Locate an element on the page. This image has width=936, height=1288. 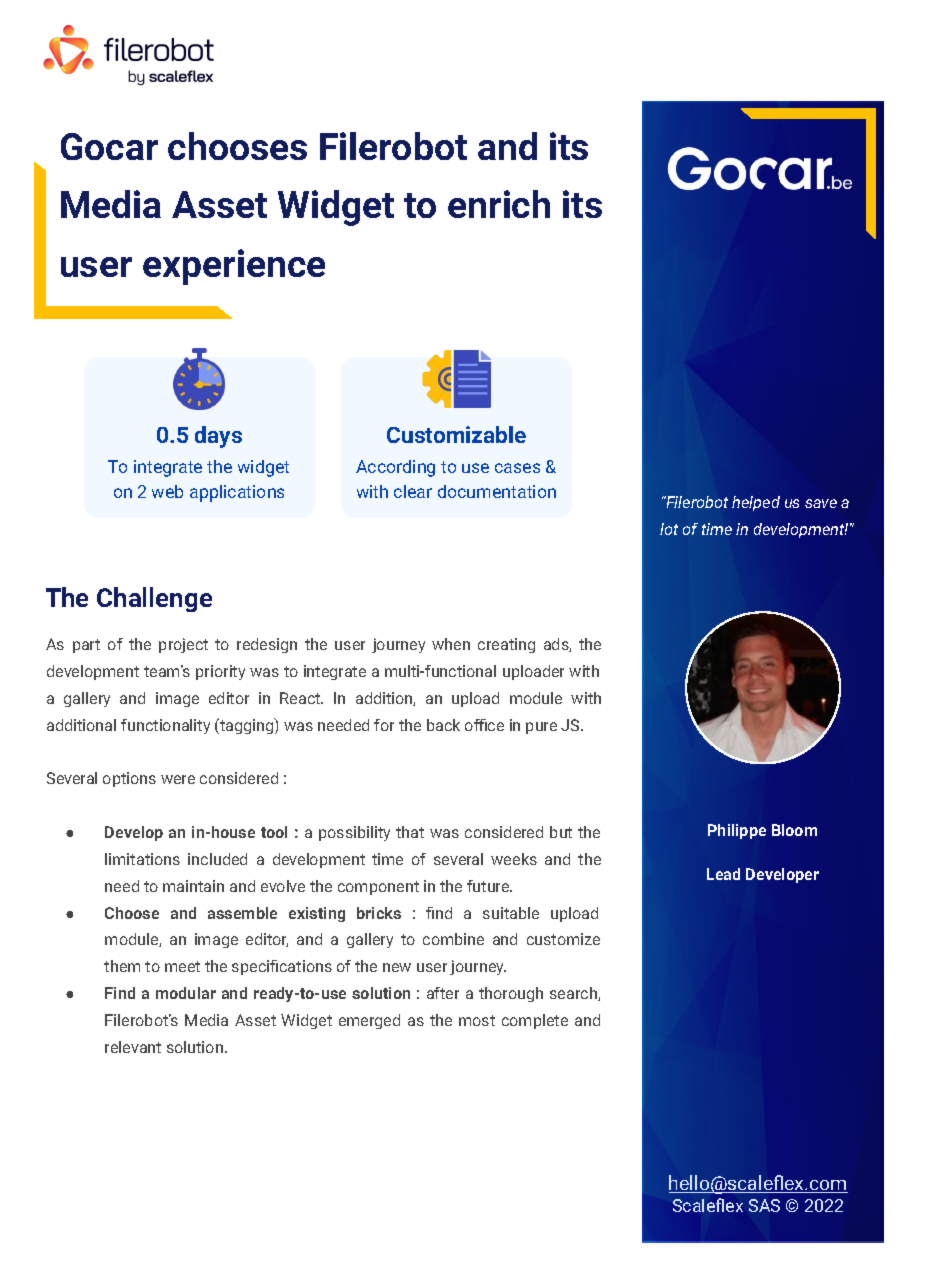
enrich is located at coordinates (499, 204).
